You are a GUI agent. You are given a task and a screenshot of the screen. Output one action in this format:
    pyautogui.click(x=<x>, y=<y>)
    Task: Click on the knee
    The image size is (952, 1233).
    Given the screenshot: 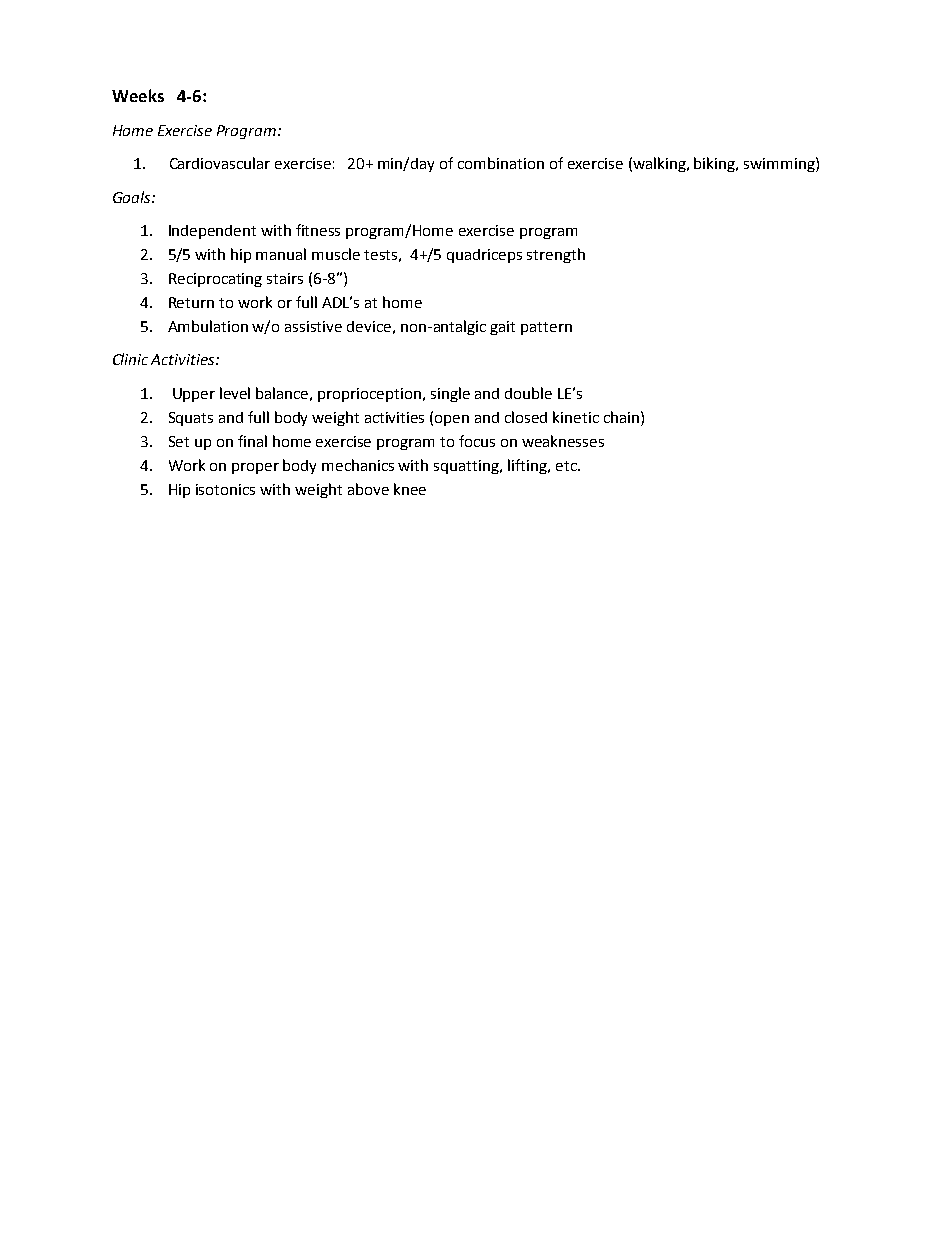 What is the action you would take?
    pyautogui.click(x=410, y=489)
